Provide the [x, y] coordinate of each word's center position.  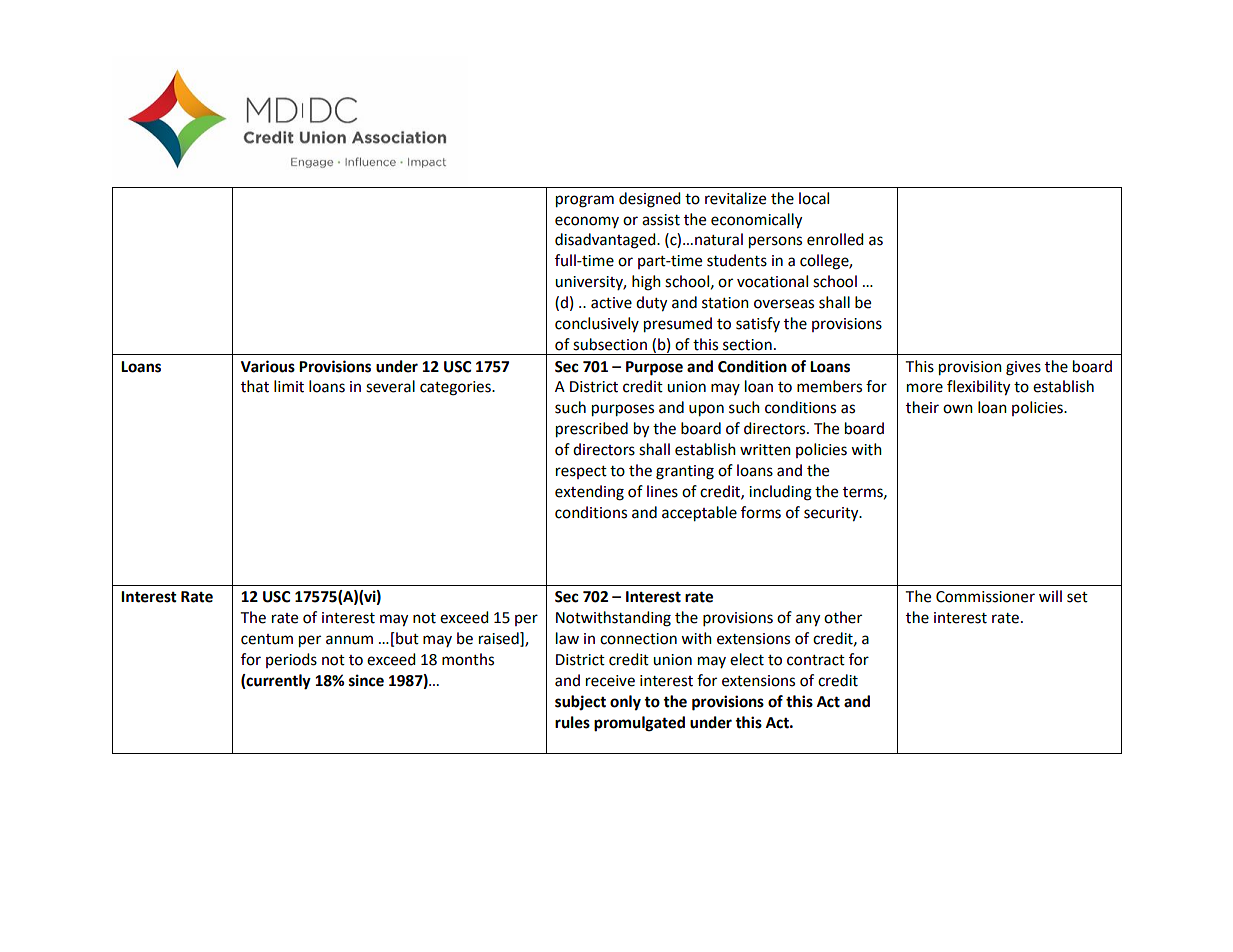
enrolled [835, 239]
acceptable [699, 514]
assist [661, 220]
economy [587, 222]
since [366, 680]
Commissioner [985, 597]
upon [706, 410]
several [390, 386]
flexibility [978, 388]
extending [589, 493]
